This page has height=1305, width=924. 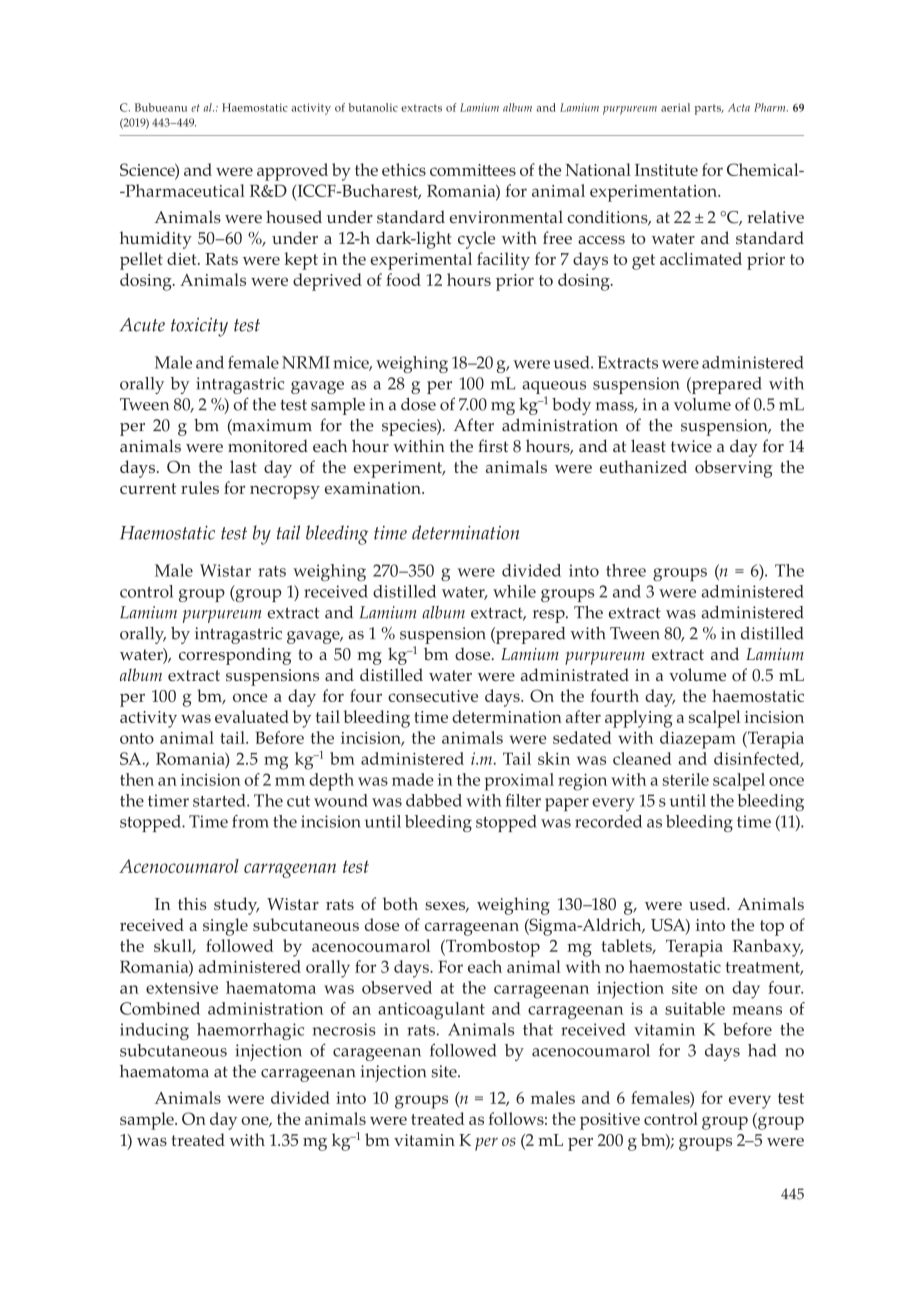 What do you see at coordinates (292, 172) in the page?
I see `approved` at bounding box center [292, 172].
